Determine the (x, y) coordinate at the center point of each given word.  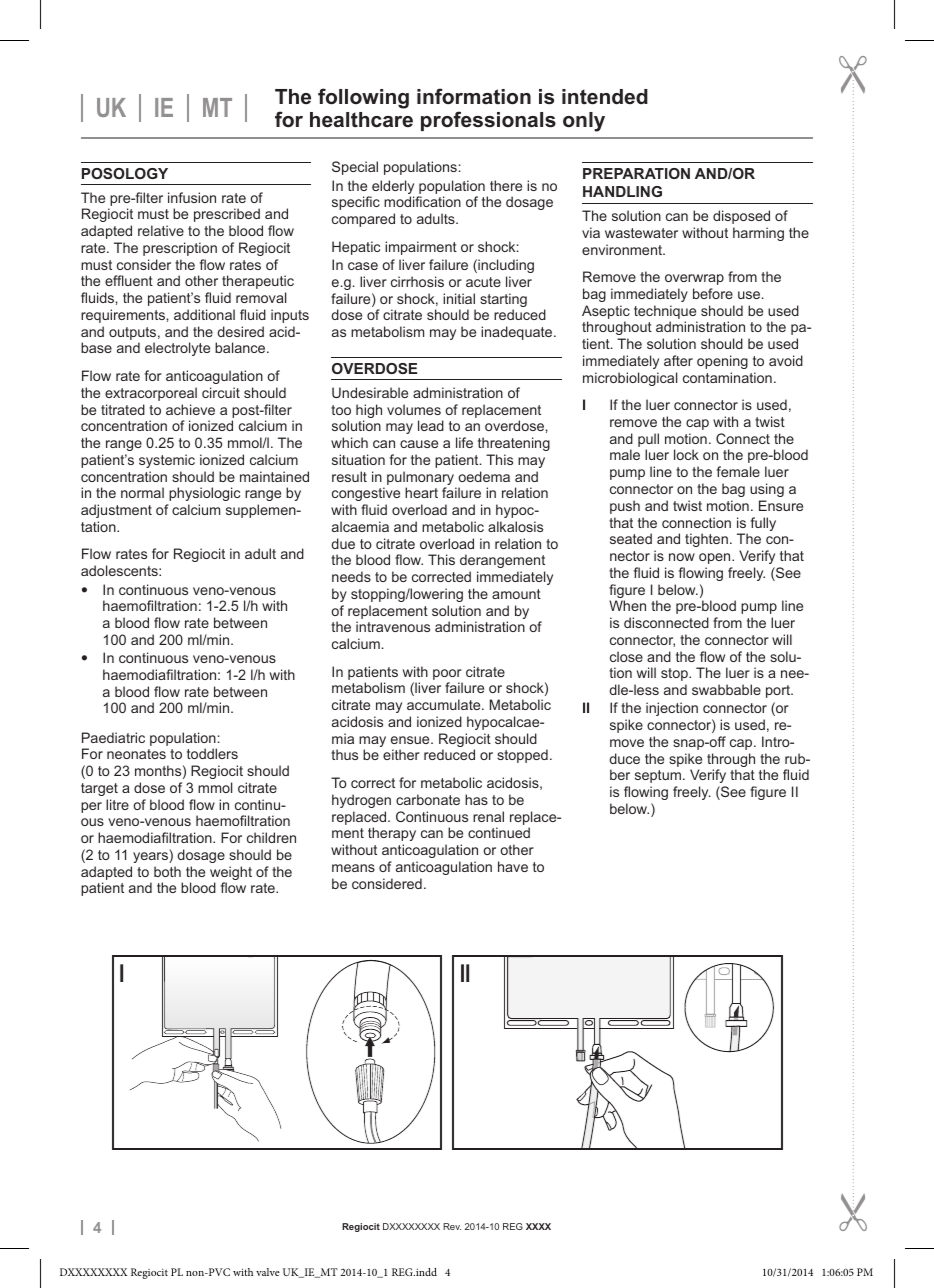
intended (605, 97)
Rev (452, 1226)
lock (686, 454)
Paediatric (113, 737)
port (779, 691)
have (513, 866)
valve (268, 1272)
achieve (190, 409)
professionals (488, 121)
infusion (192, 197)
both (167, 871)
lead (431, 425)
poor (448, 676)
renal (488, 816)
